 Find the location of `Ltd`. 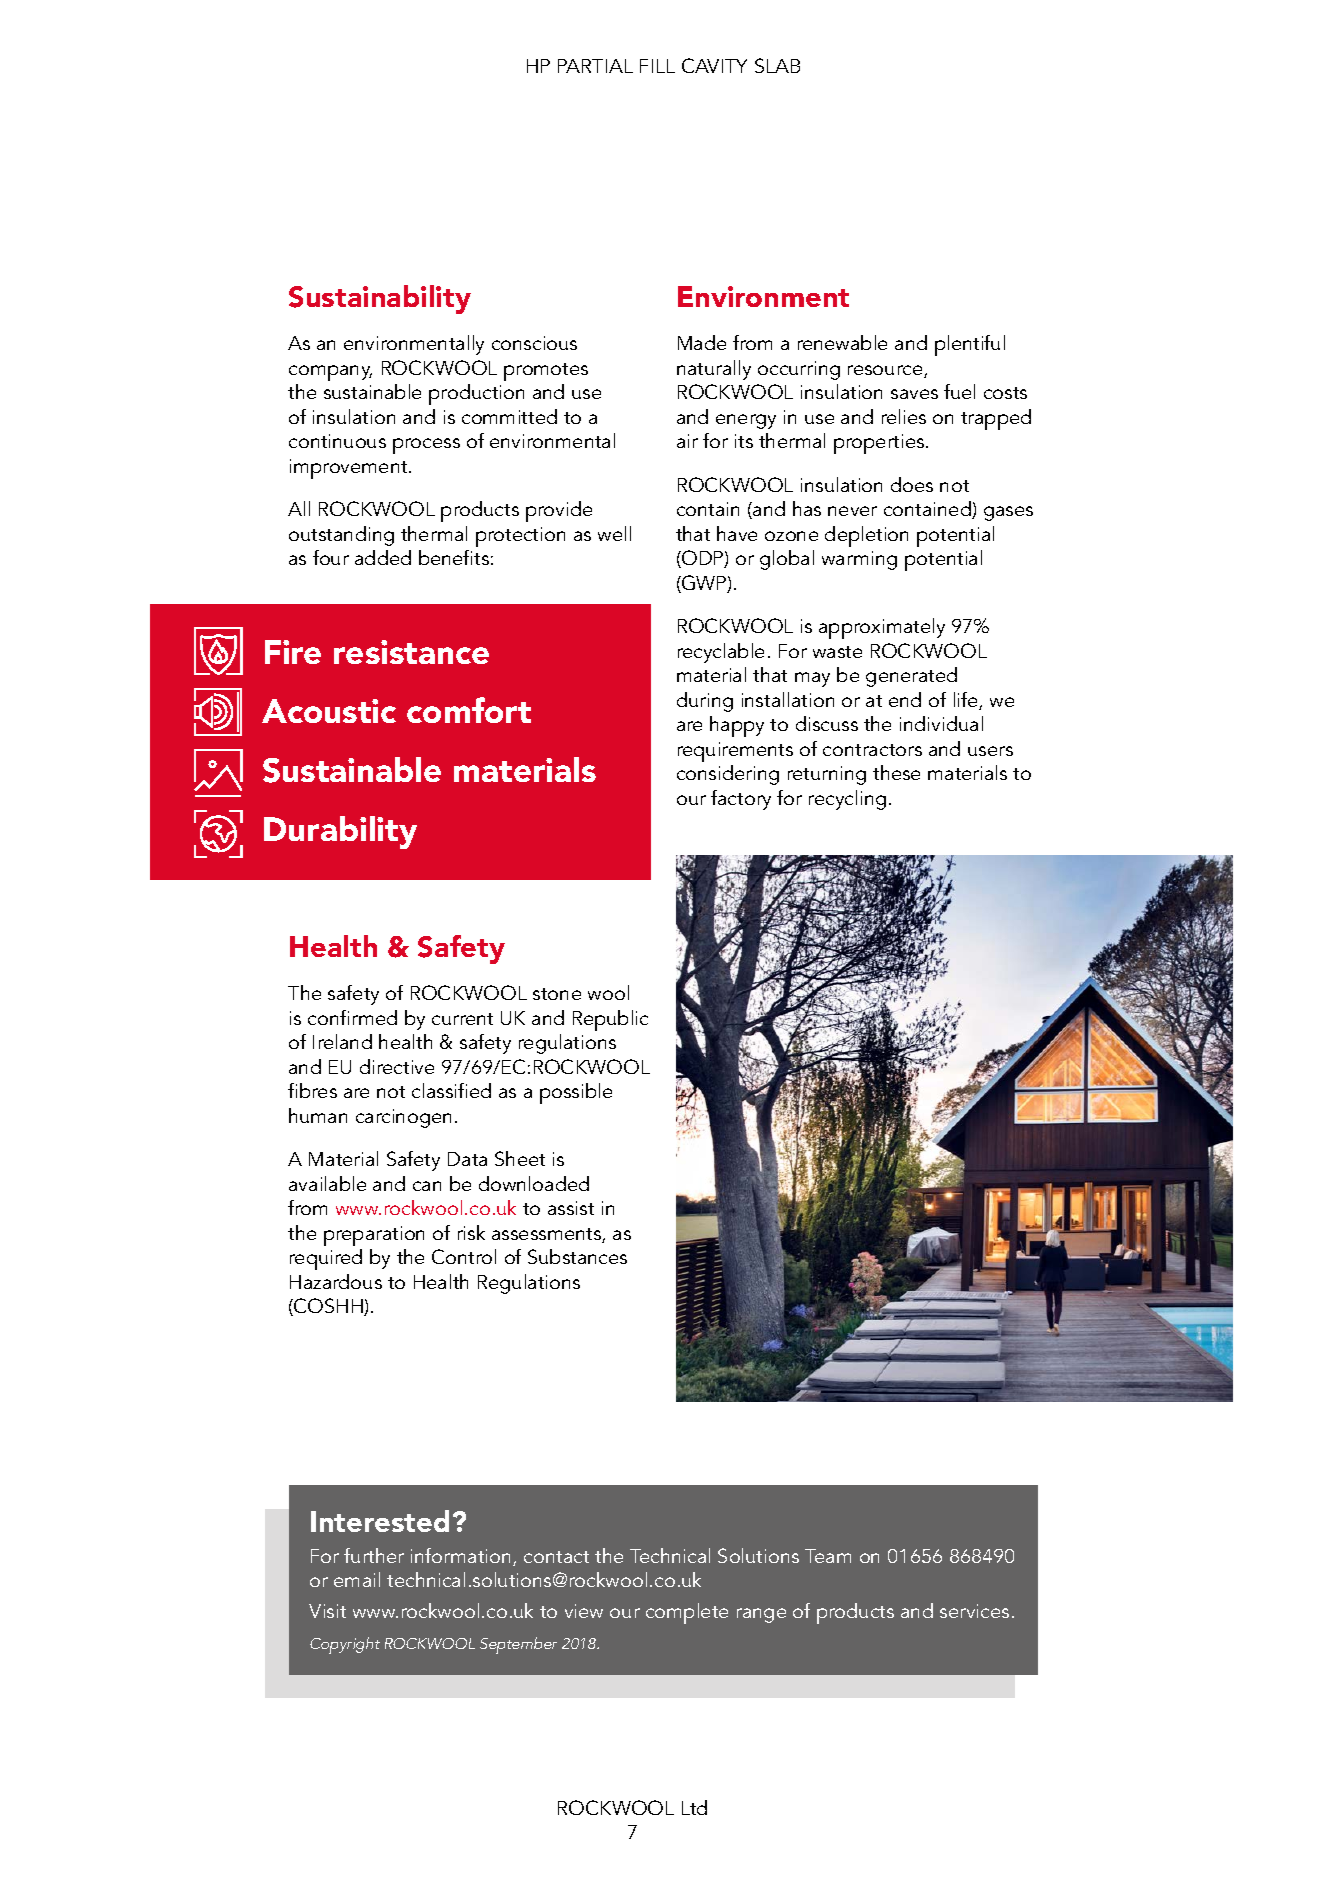

Ltd is located at coordinates (694, 1807).
